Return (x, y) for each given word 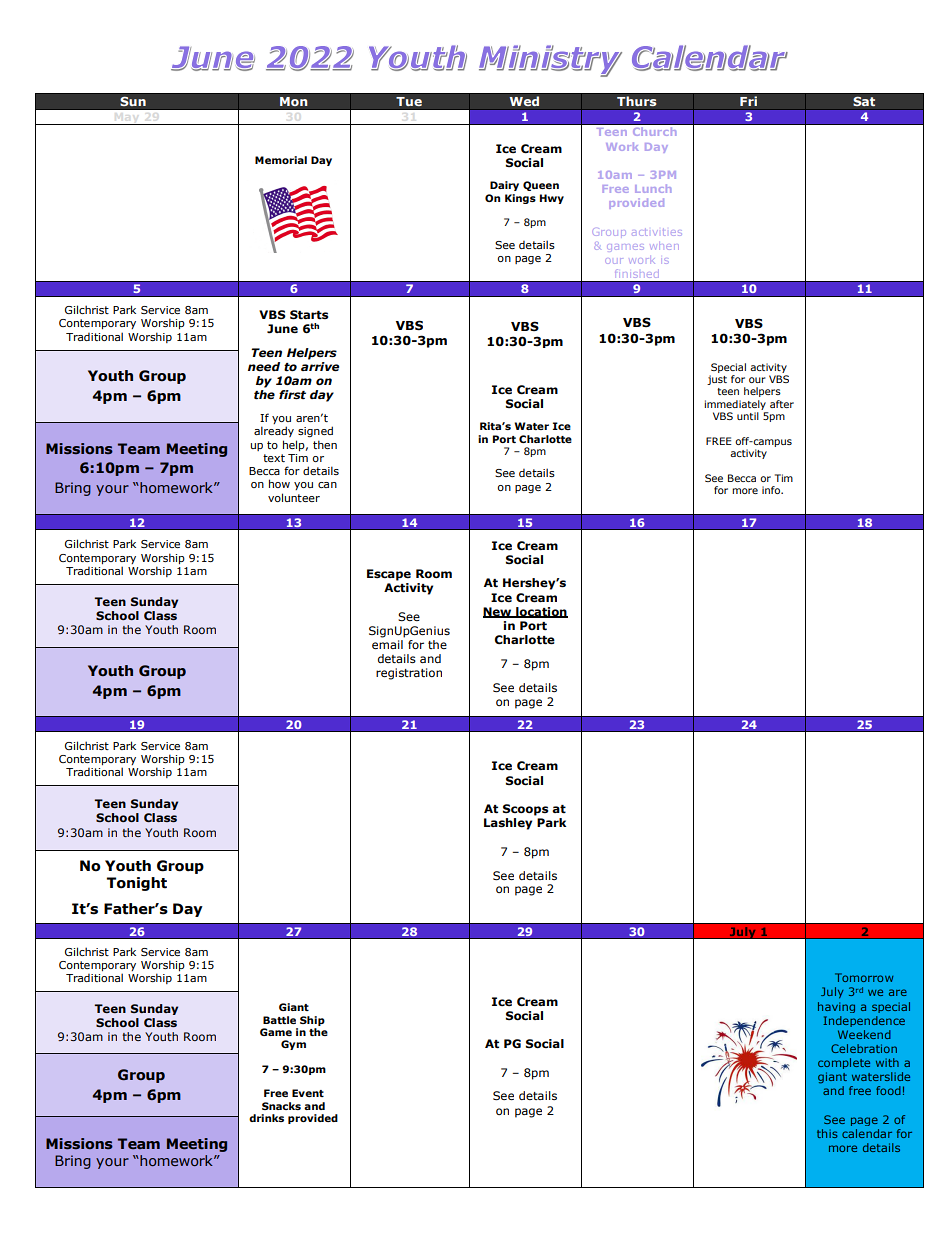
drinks (266, 1118)
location (541, 612)
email (387, 644)
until (748, 416)
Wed (524, 101)
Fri (748, 101)
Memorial (281, 160)
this (827, 1133)
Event (308, 1093)
